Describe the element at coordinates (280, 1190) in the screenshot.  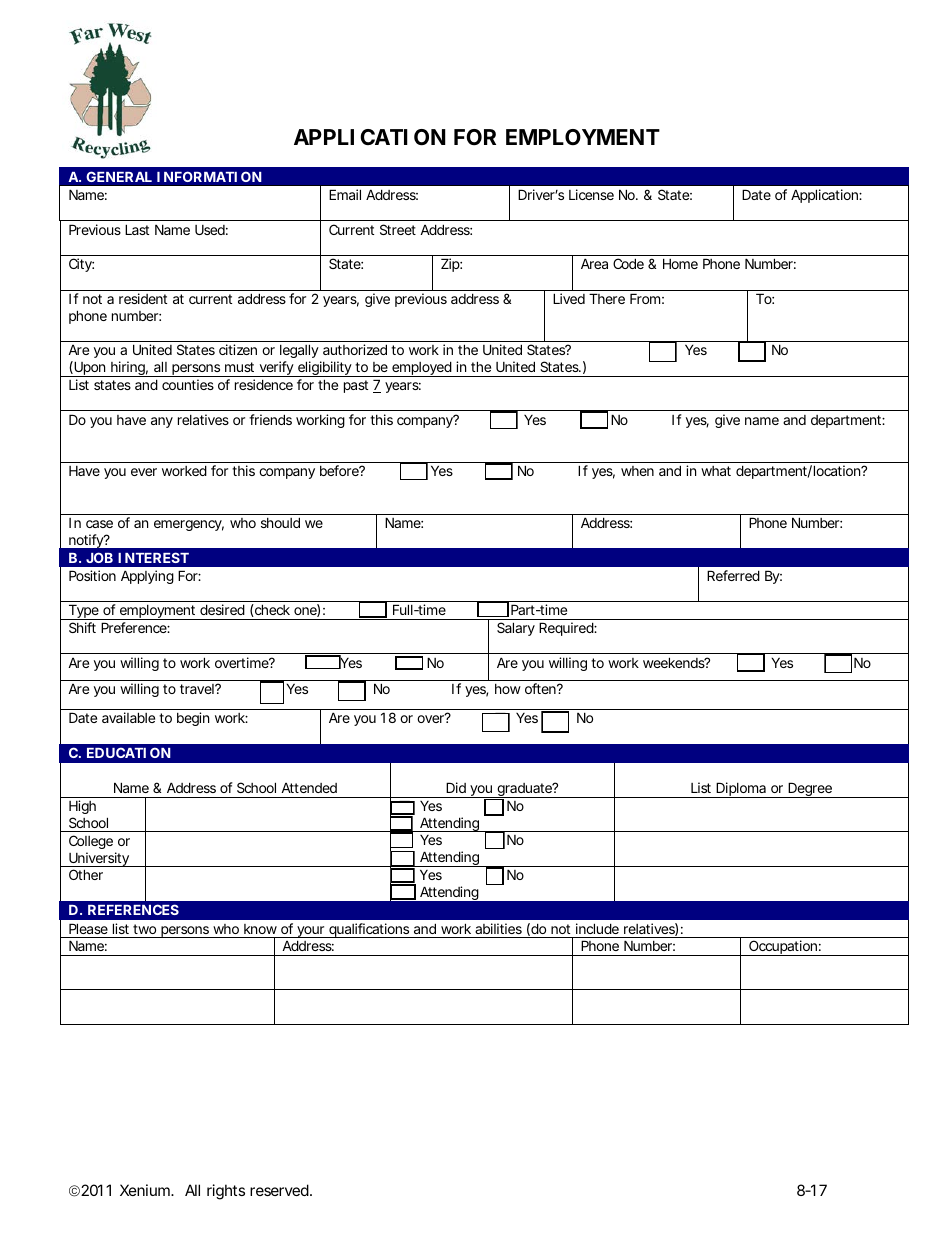
I see `reserved` at that location.
